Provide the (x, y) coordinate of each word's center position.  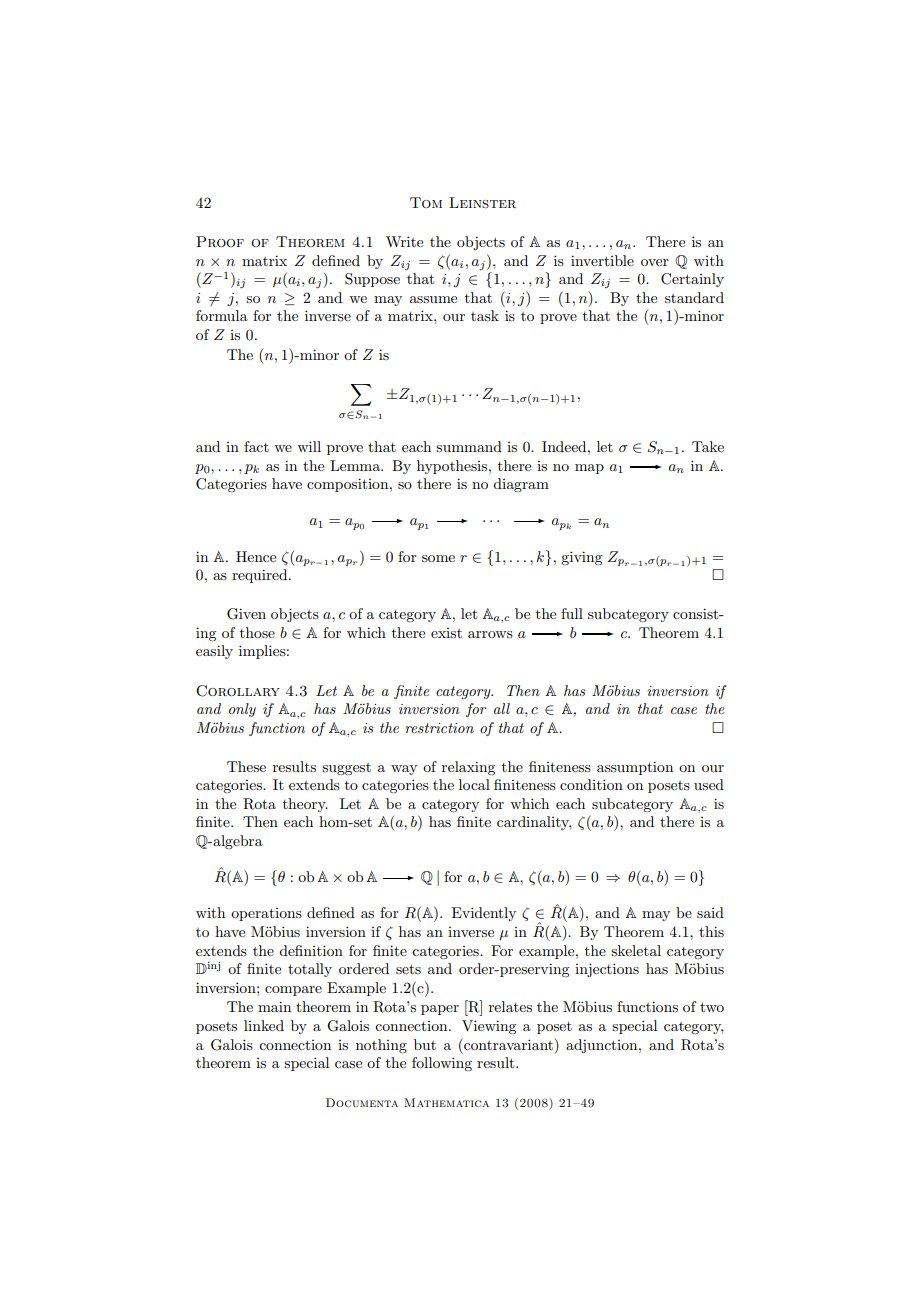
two (712, 1007)
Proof (220, 241)
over (655, 262)
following (442, 1064)
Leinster (482, 203)
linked (264, 1025)
